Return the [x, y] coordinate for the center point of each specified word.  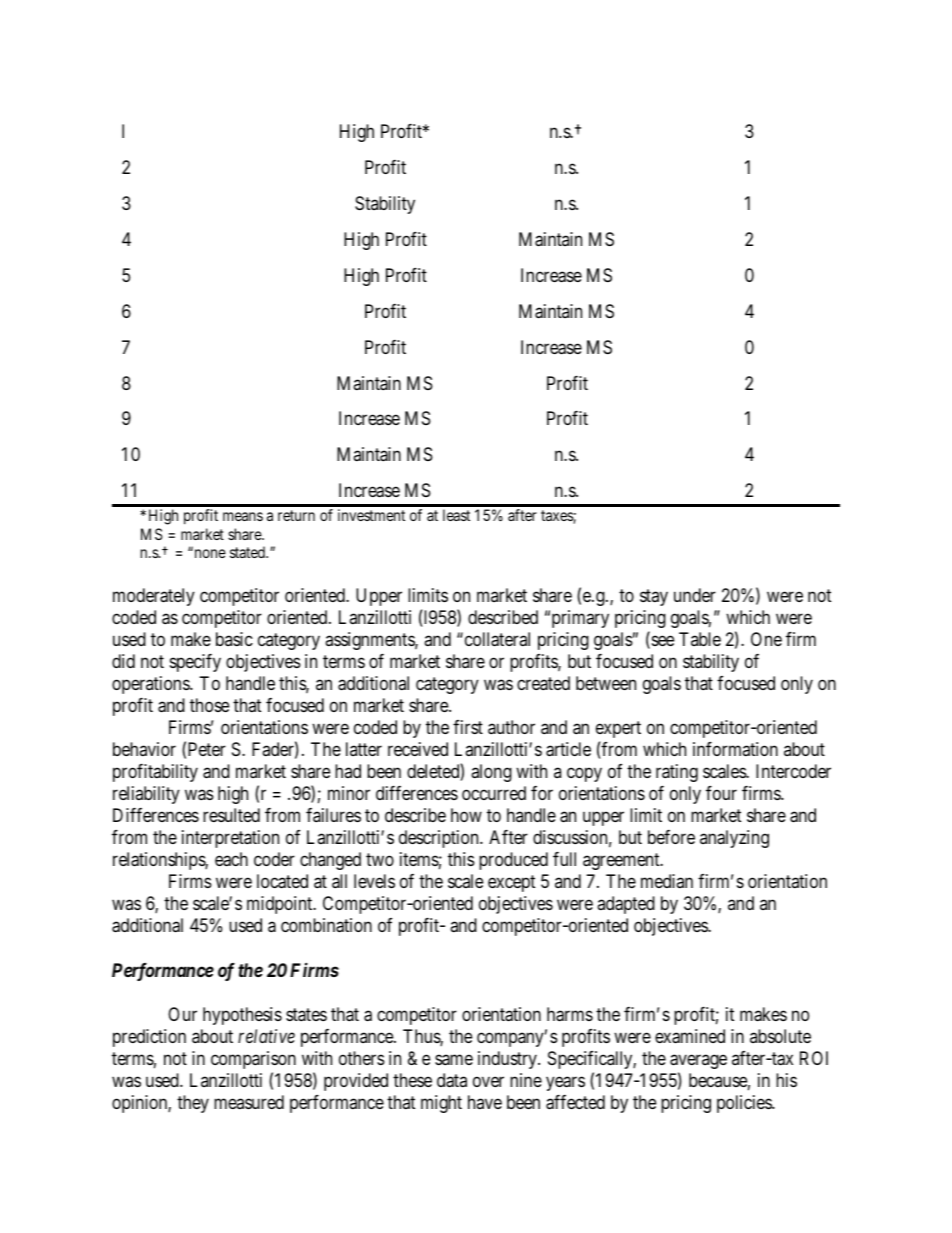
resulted [231, 815]
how [466, 815]
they [193, 1104]
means [243, 516]
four [721, 793]
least [456, 515]
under [695, 595]
